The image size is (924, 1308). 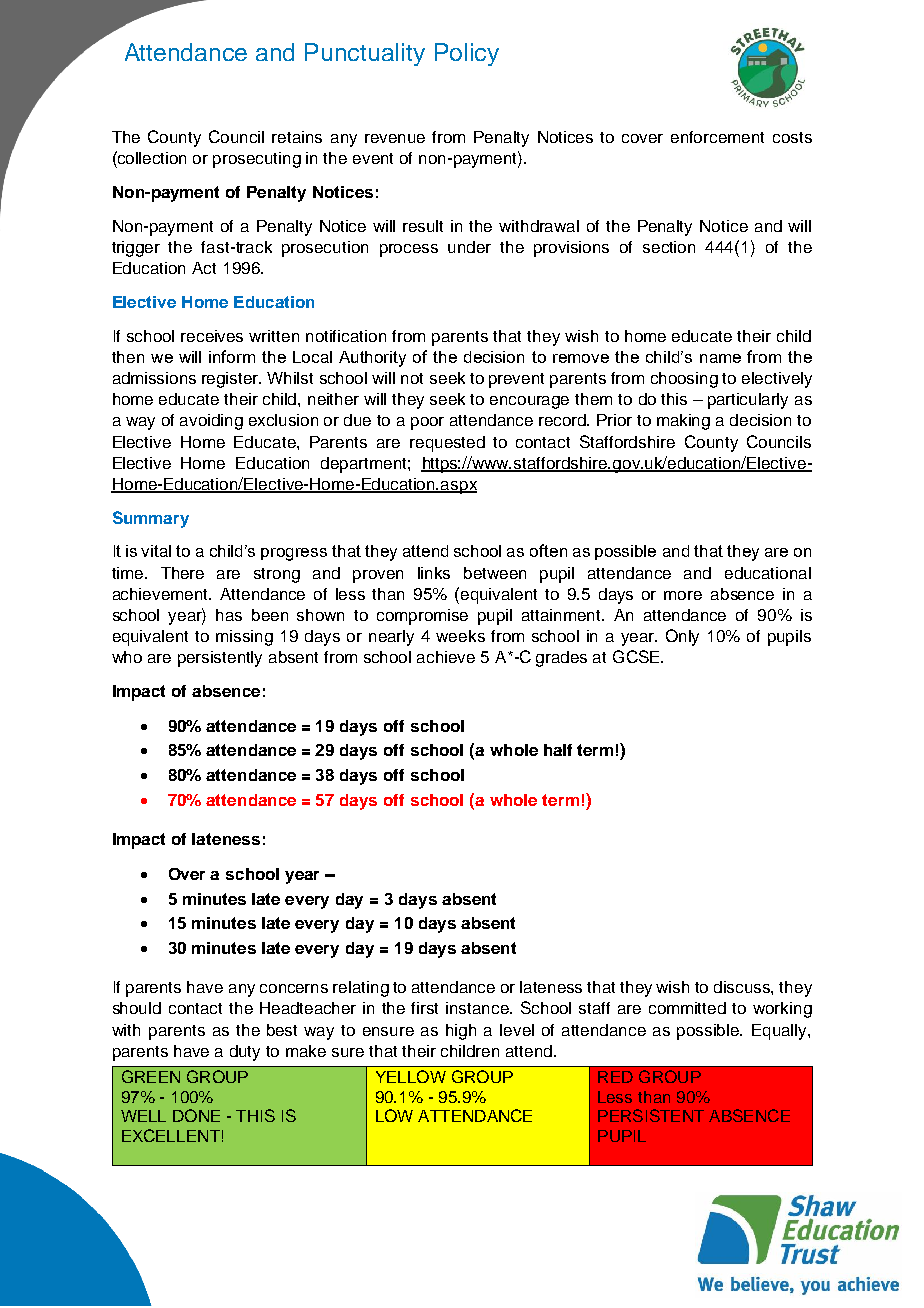 I want to click on concerns, so click(x=294, y=988).
